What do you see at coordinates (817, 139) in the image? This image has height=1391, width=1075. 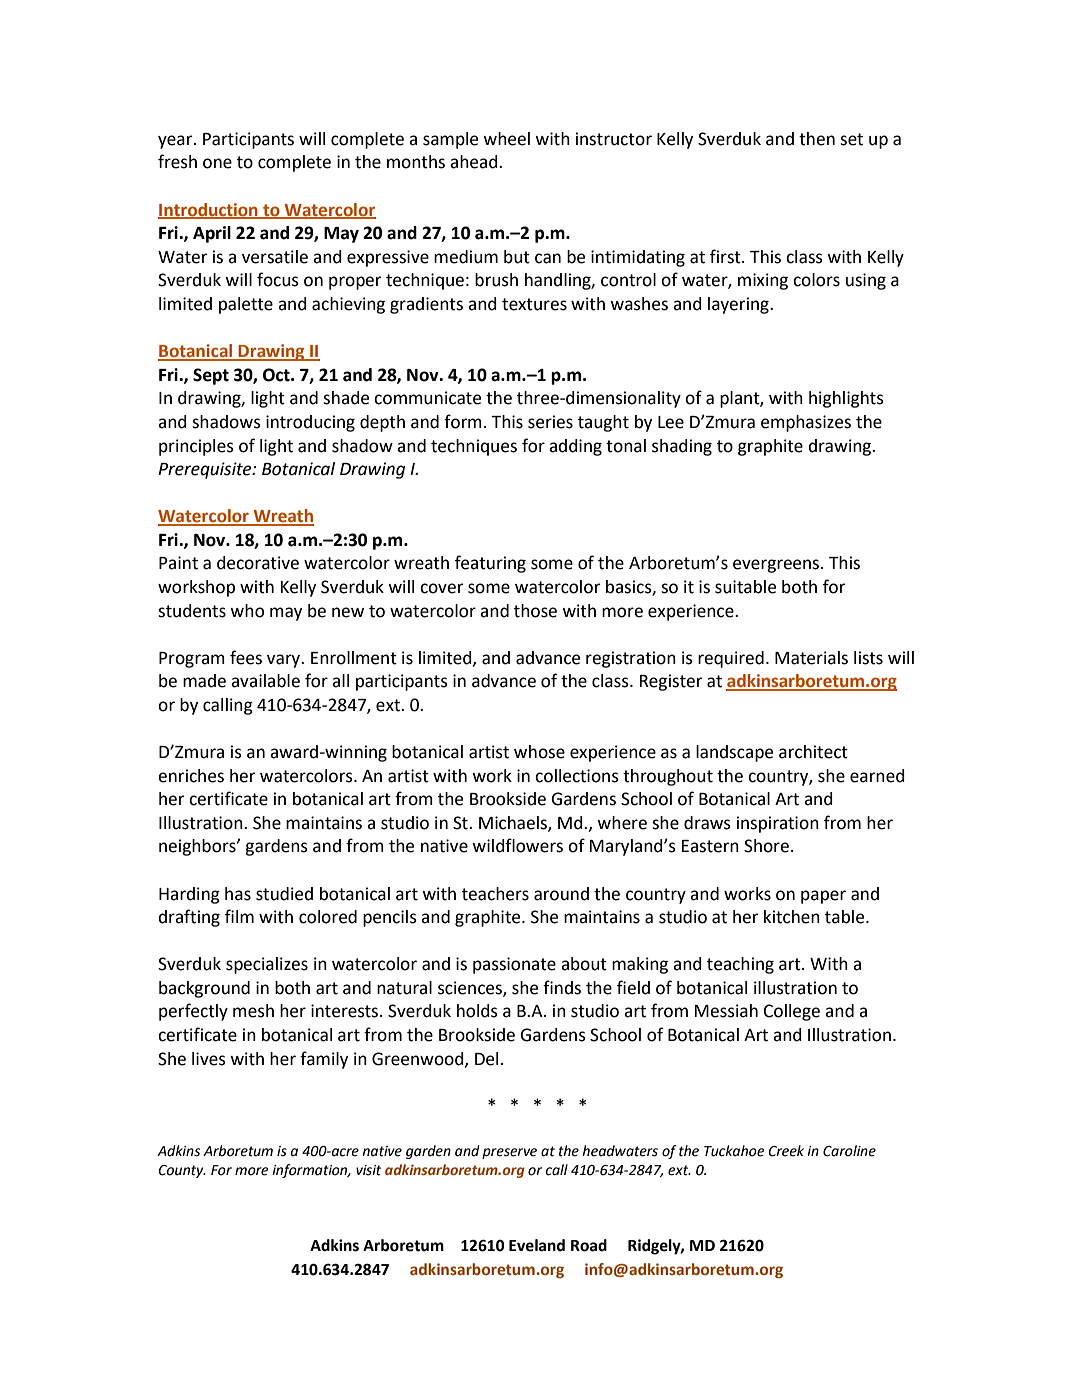 I see `then` at bounding box center [817, 139].
